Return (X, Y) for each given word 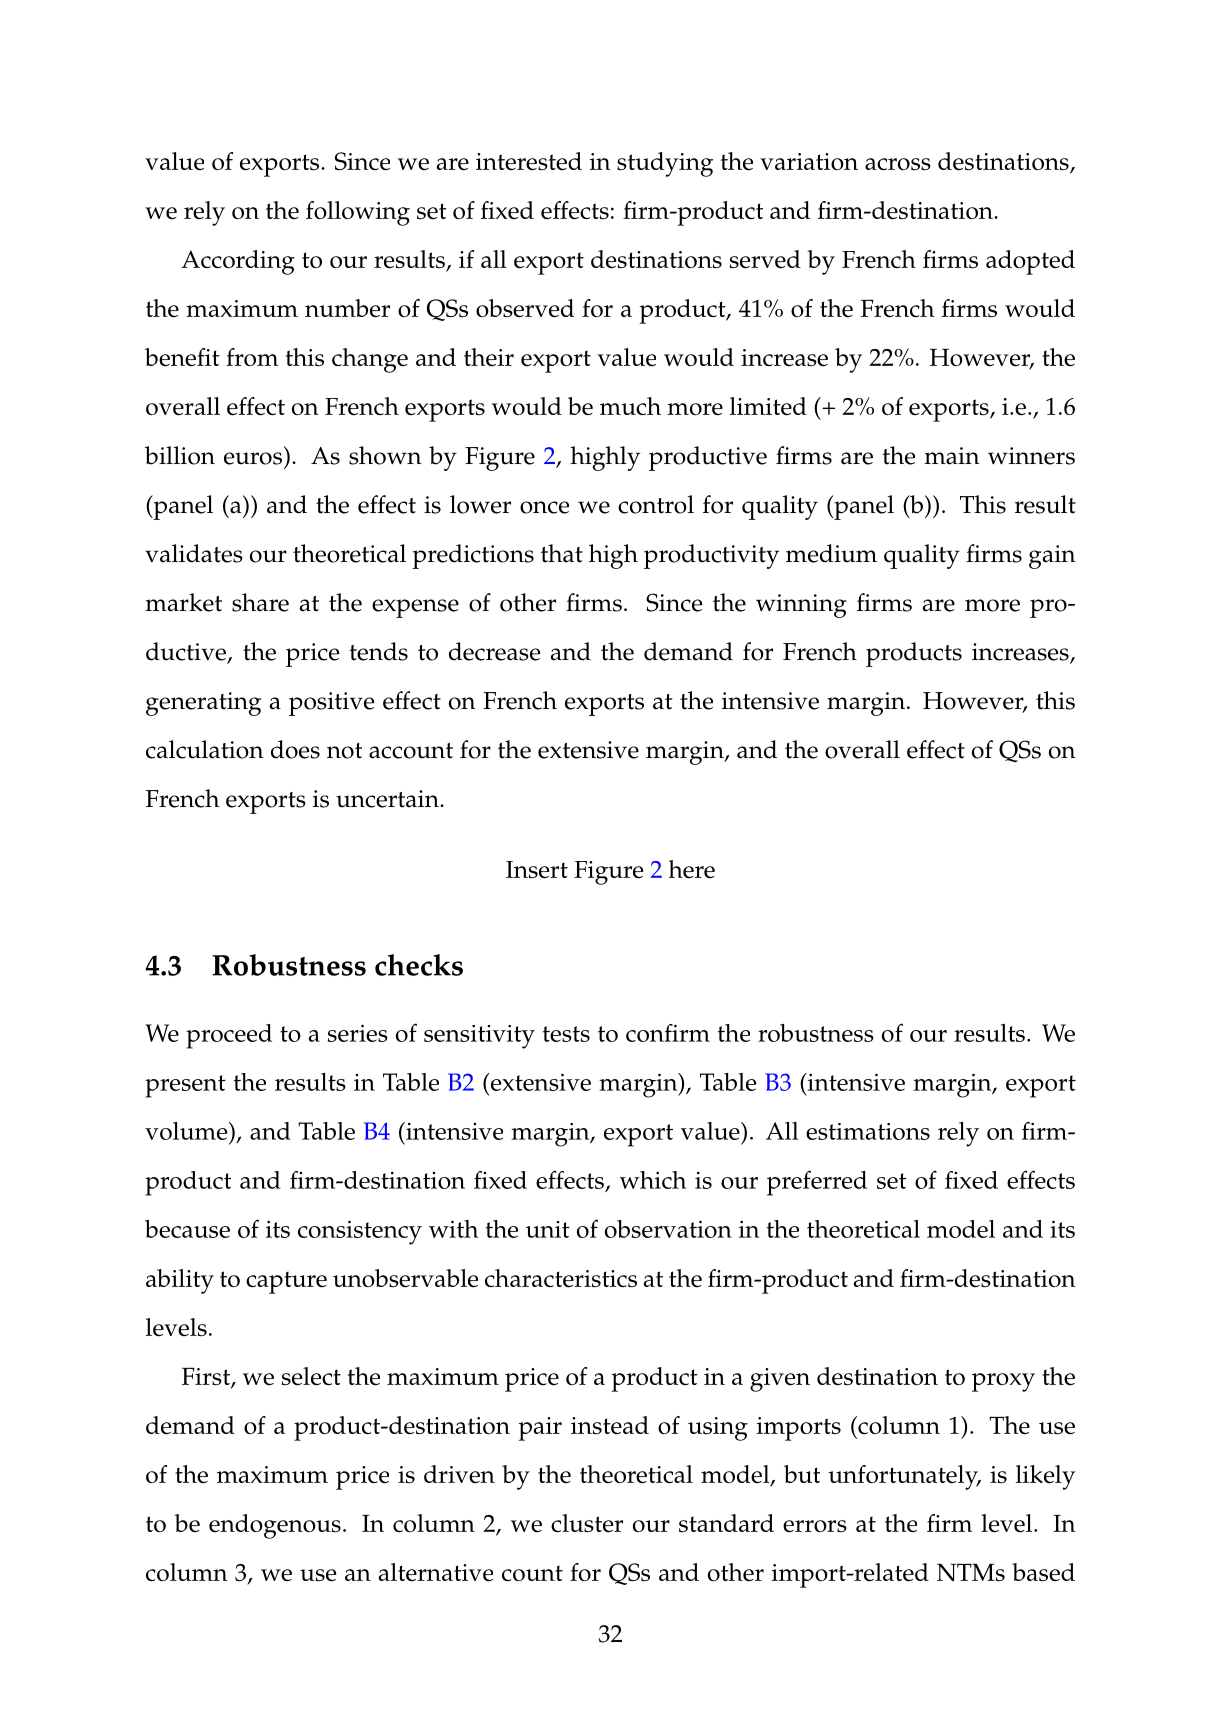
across (898, 164)
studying (665, 164)
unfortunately (904, 1477)
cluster (587, 1523)
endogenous (275, 1526)
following (358, 213)
